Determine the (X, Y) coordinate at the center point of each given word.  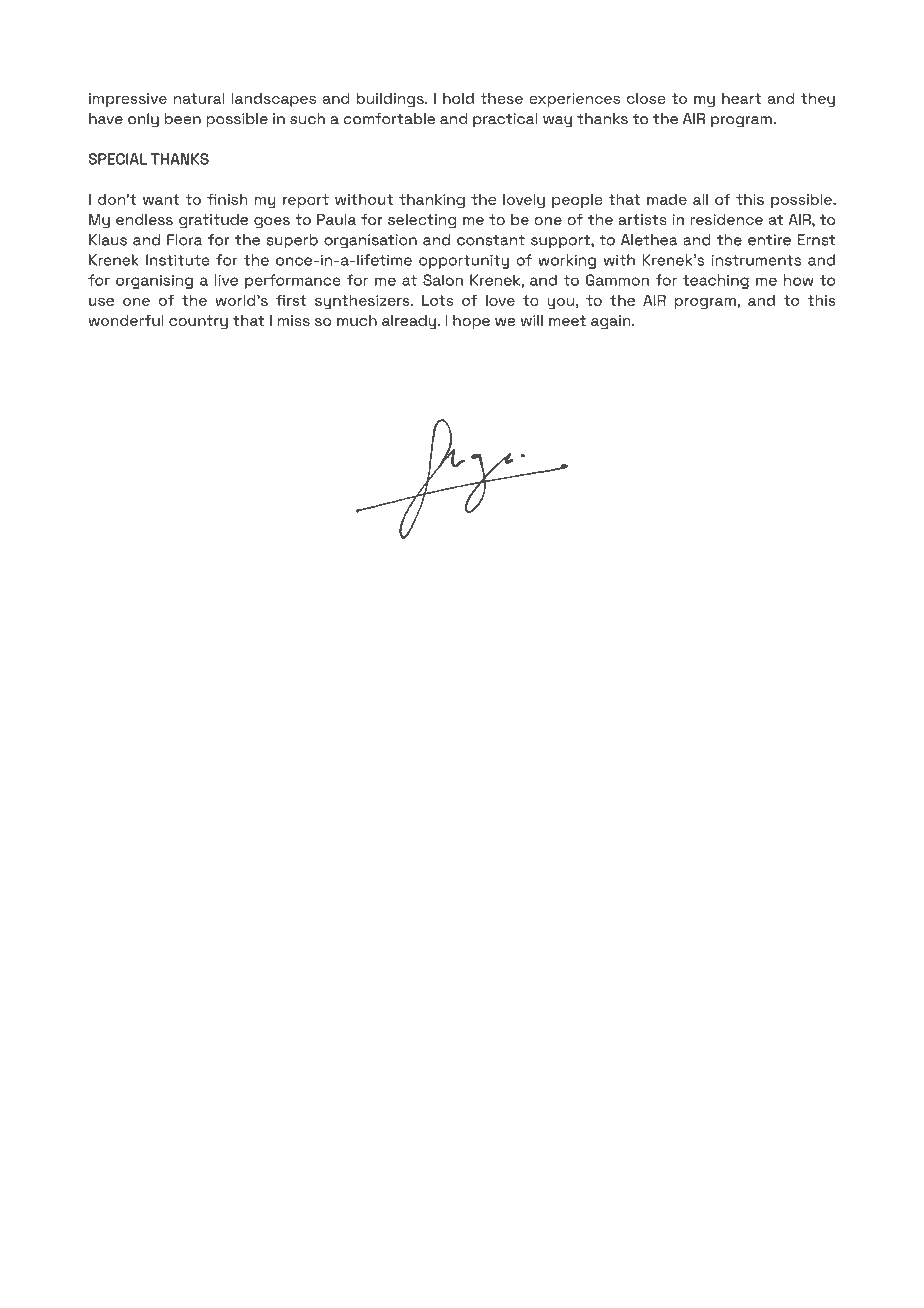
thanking (432, 201)
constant (491, 240)
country (198, 322)
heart (741, 98)
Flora (185, 240)
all (700, 199)
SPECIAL (118, 159)
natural (199, 98)
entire (769, 240)
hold (458, 98)
